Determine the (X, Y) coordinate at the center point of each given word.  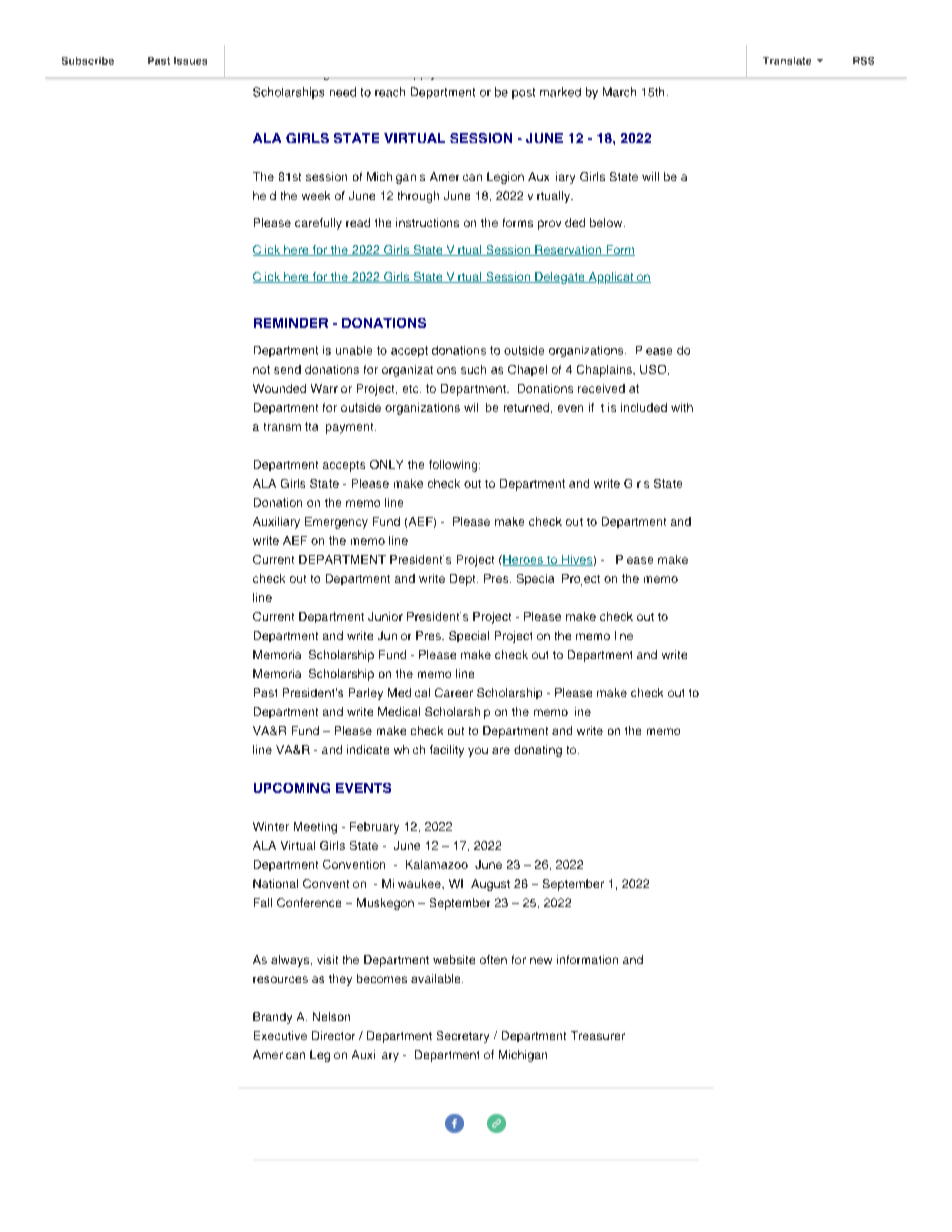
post (523, 93)
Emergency (336, 523)
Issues (190, 61)
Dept (464, 580)
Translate (787, 61)
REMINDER (291, 323)
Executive (280, 1035)
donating (538, 751)
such (473, 369)
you (478, 752)
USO (654, 370)
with (682, 407)
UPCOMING (292, 788)
